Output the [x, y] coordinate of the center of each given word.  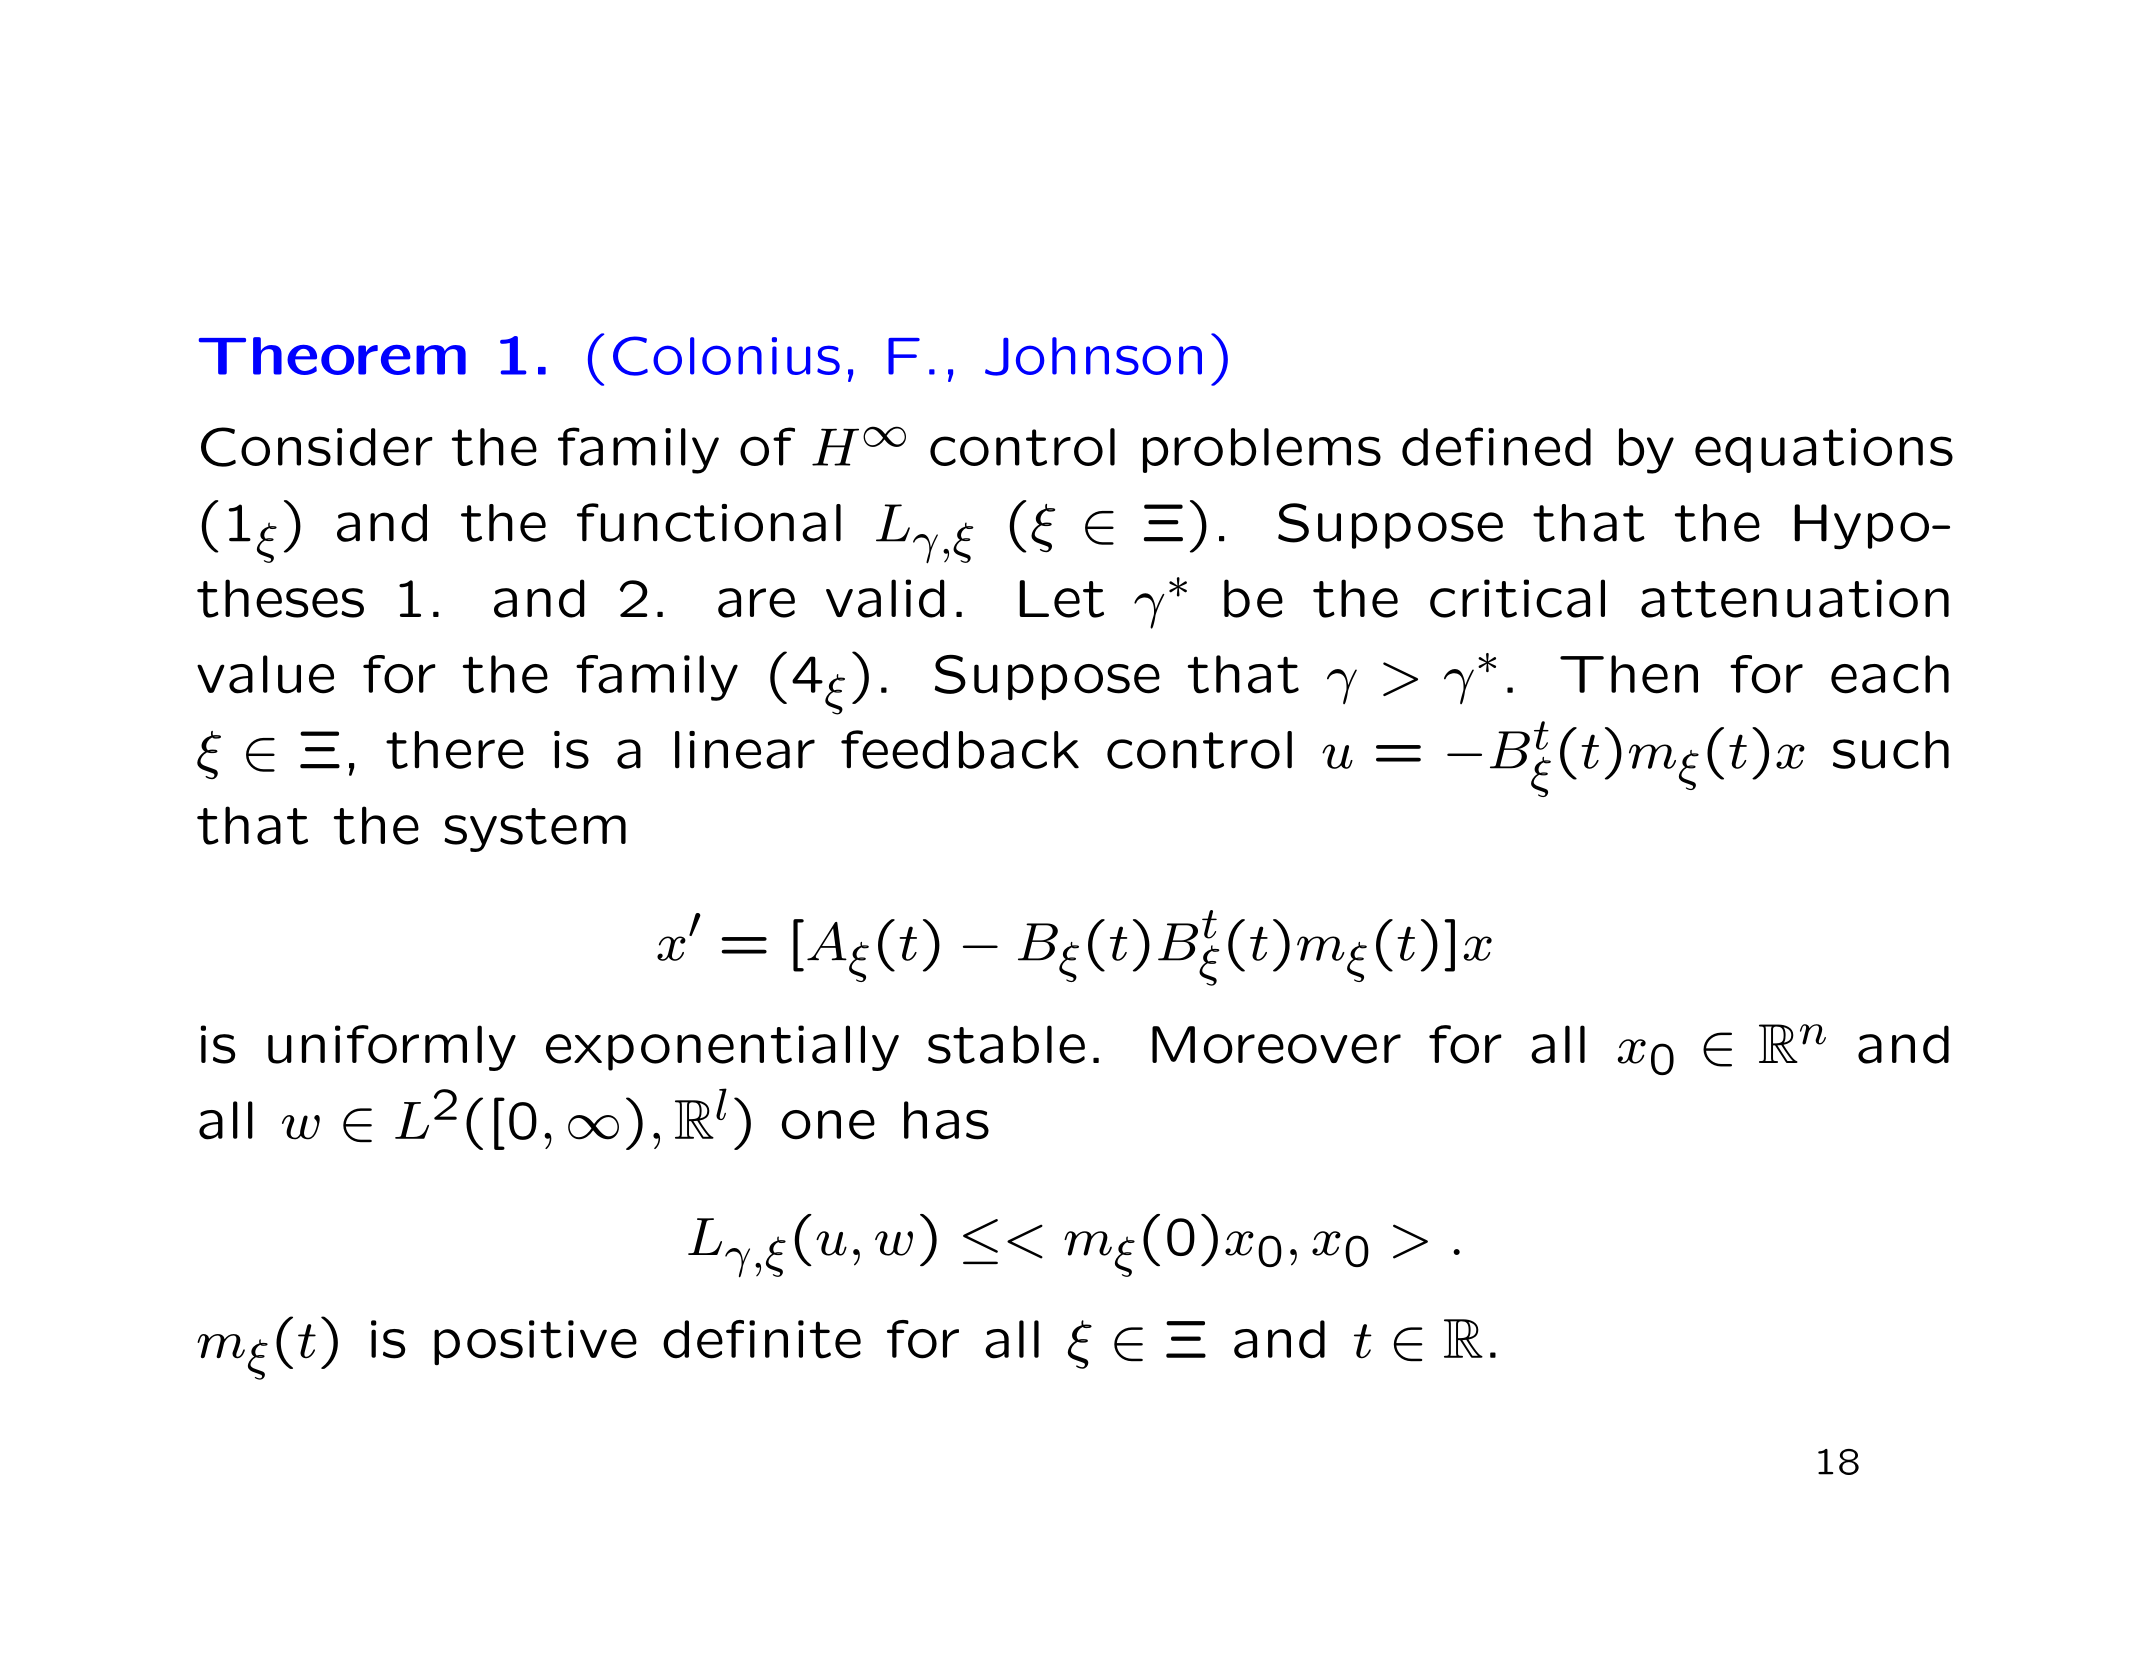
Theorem [332, 356]
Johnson [1093, 356]
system [535, 830]
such [1891, 750]
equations [1824, 450]
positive [535, 1342]
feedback [960, 749]
